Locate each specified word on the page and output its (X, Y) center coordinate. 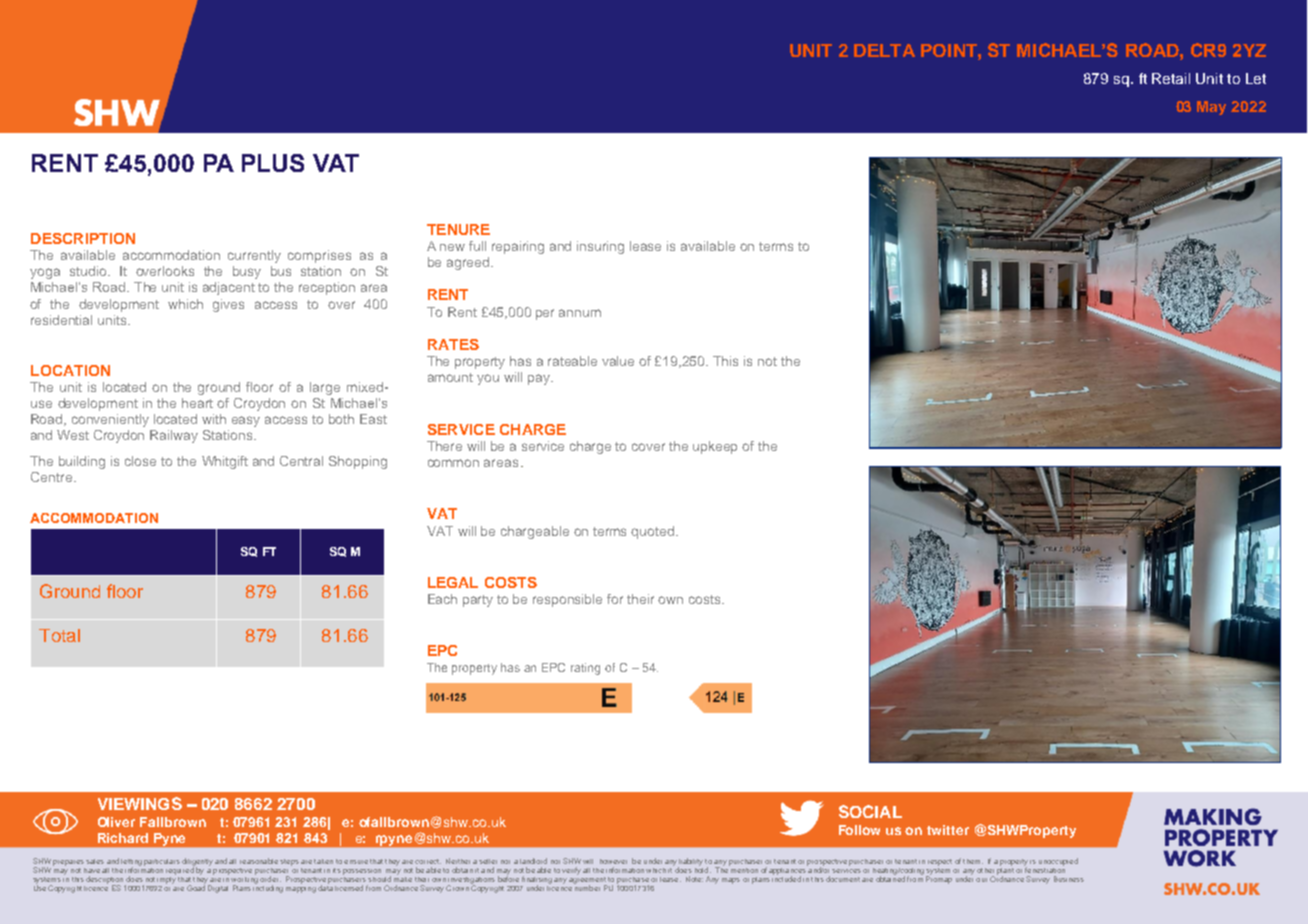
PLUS (273, 163)
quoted (654, 532)
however (613, 861)
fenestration (1044, 869)
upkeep (715, 447)
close (140, 461)
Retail (1171, 78)
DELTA (884, 50)
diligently (197, 863)
